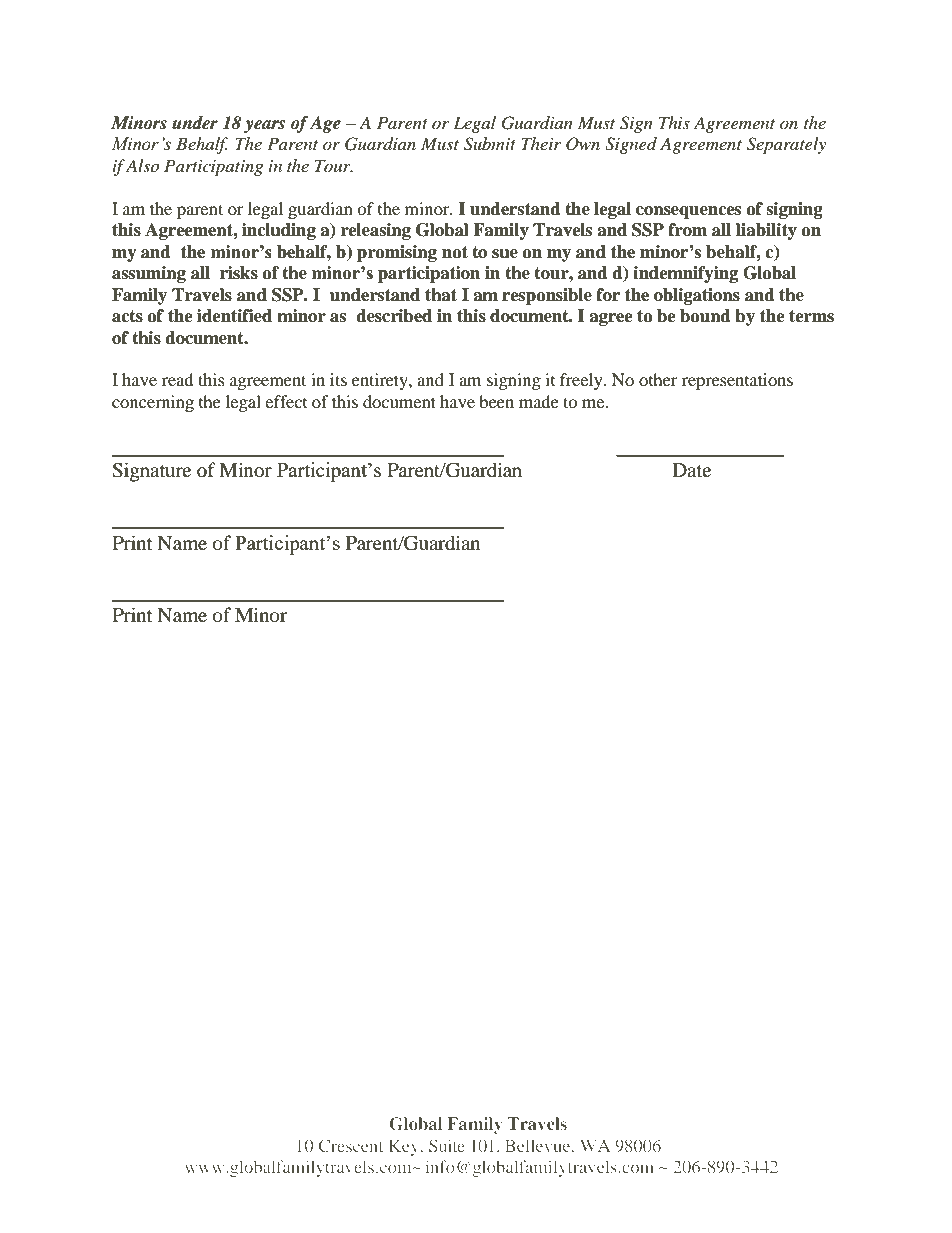 The image size is (952, 1233). What do you see at coordinates (539, 401) in the page?
I see `made` at bounding box center [539, 401].
